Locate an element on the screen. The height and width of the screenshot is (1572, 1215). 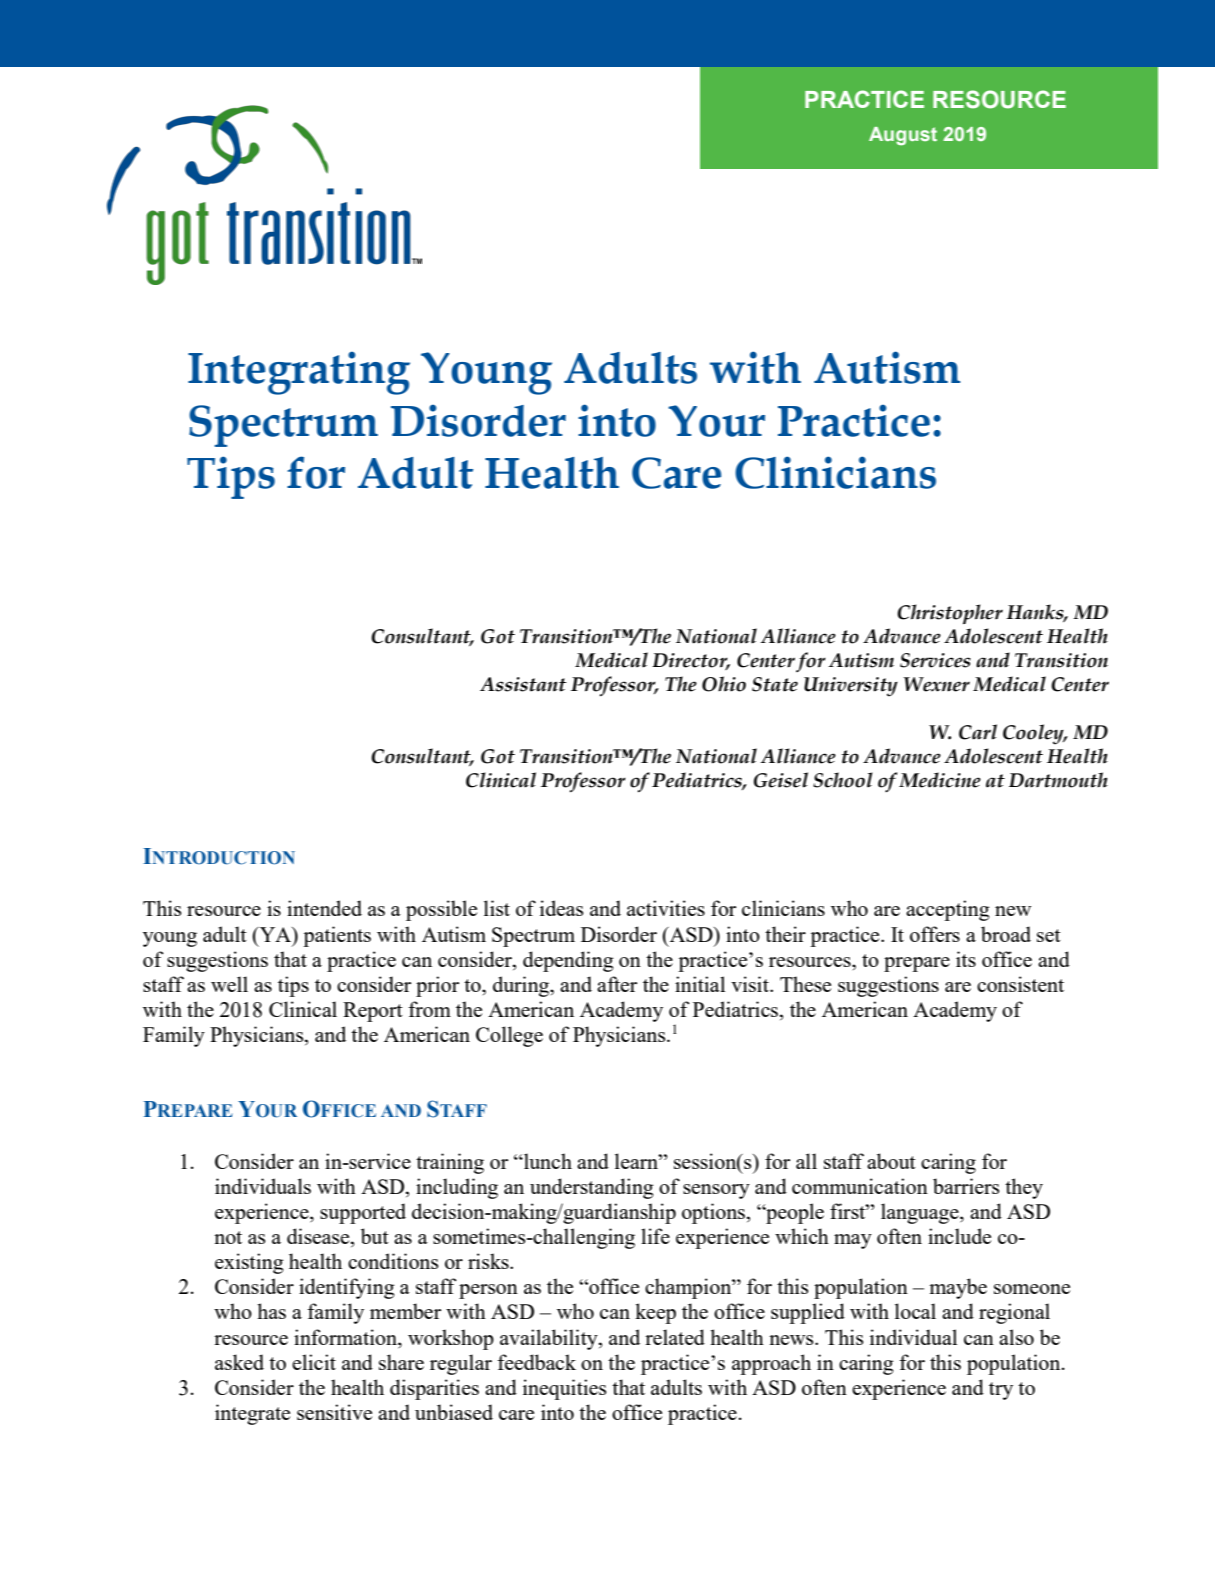
Medicine is located at coordinates (940, 780).
